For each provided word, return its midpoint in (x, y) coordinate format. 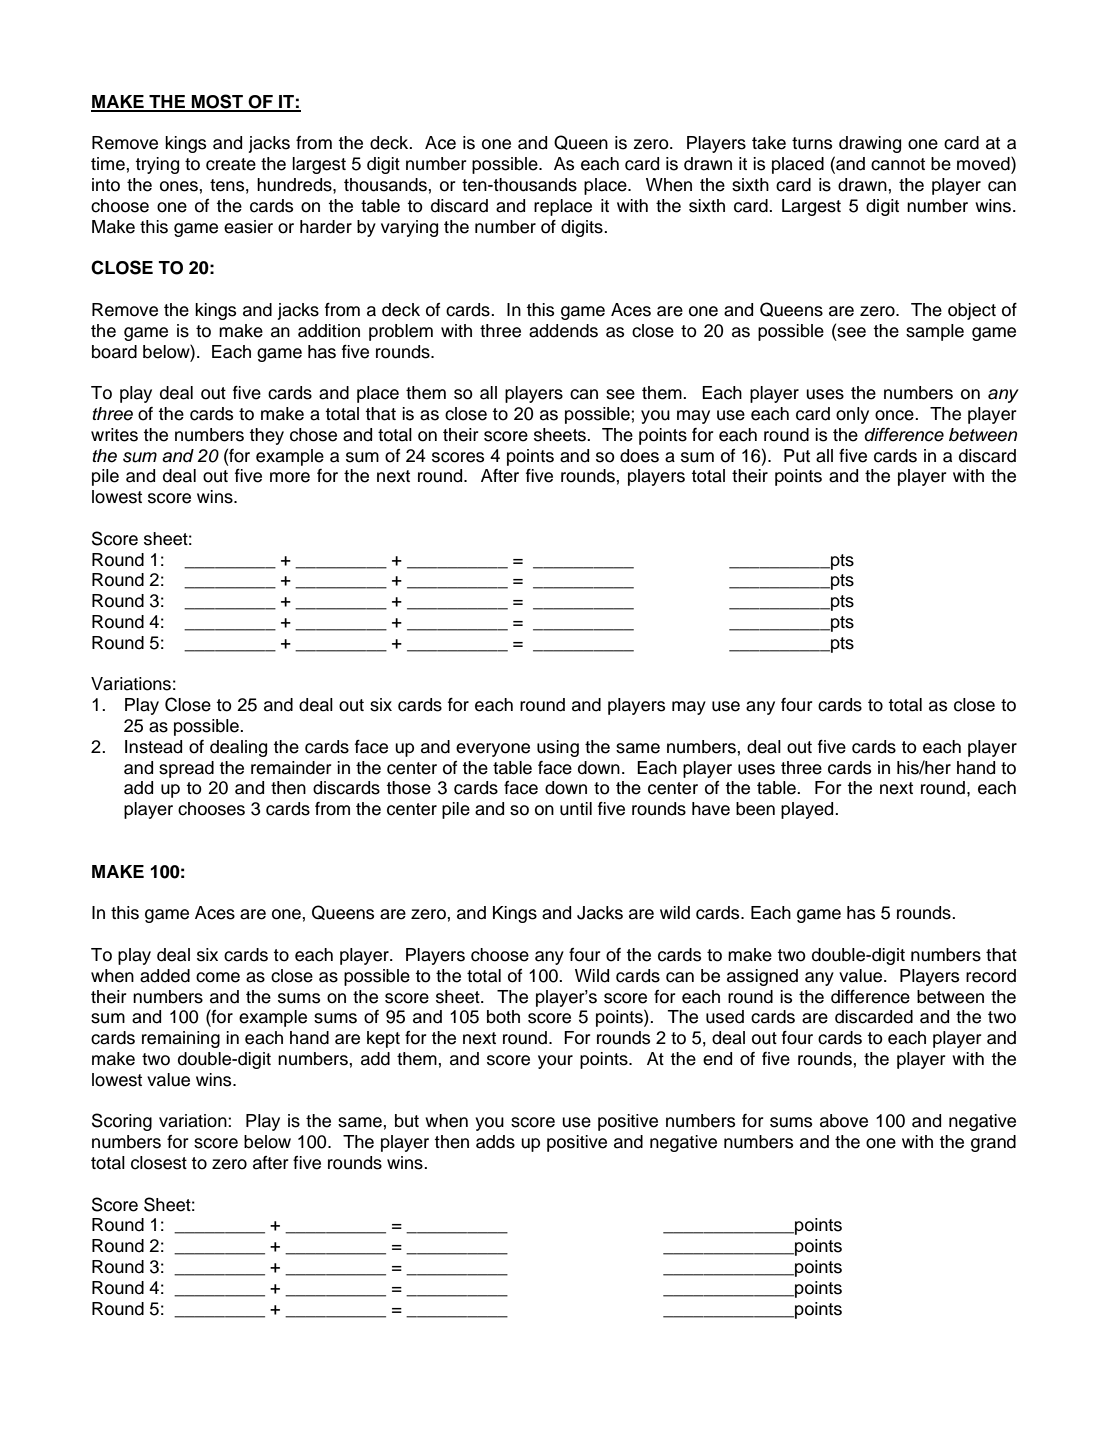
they (266, 436)
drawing (870, 144)
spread (186, 769)
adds (495, 1142)
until (576, 809)
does (639, 456)
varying (409, 228)
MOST (217, 102)
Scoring (122, 1122)
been (755, 809)
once (895, 415)
